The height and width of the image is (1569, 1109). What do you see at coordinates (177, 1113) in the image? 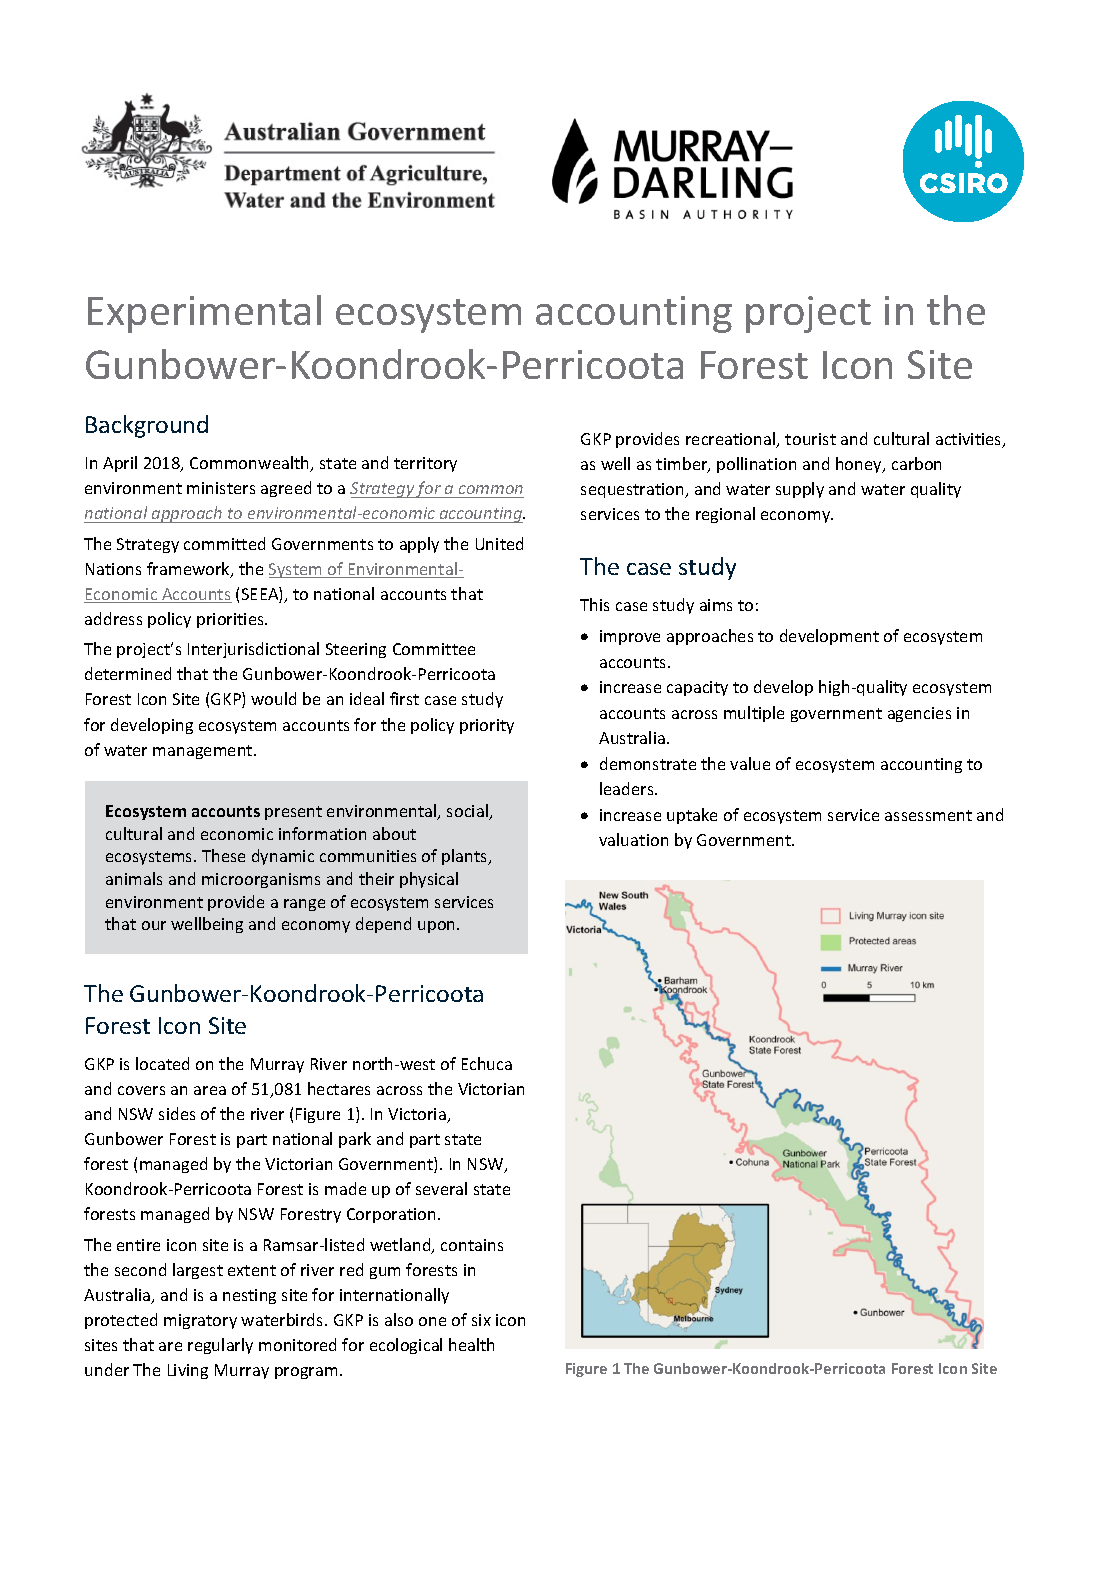
I see `sides` at bounding box center [177, 1113].
